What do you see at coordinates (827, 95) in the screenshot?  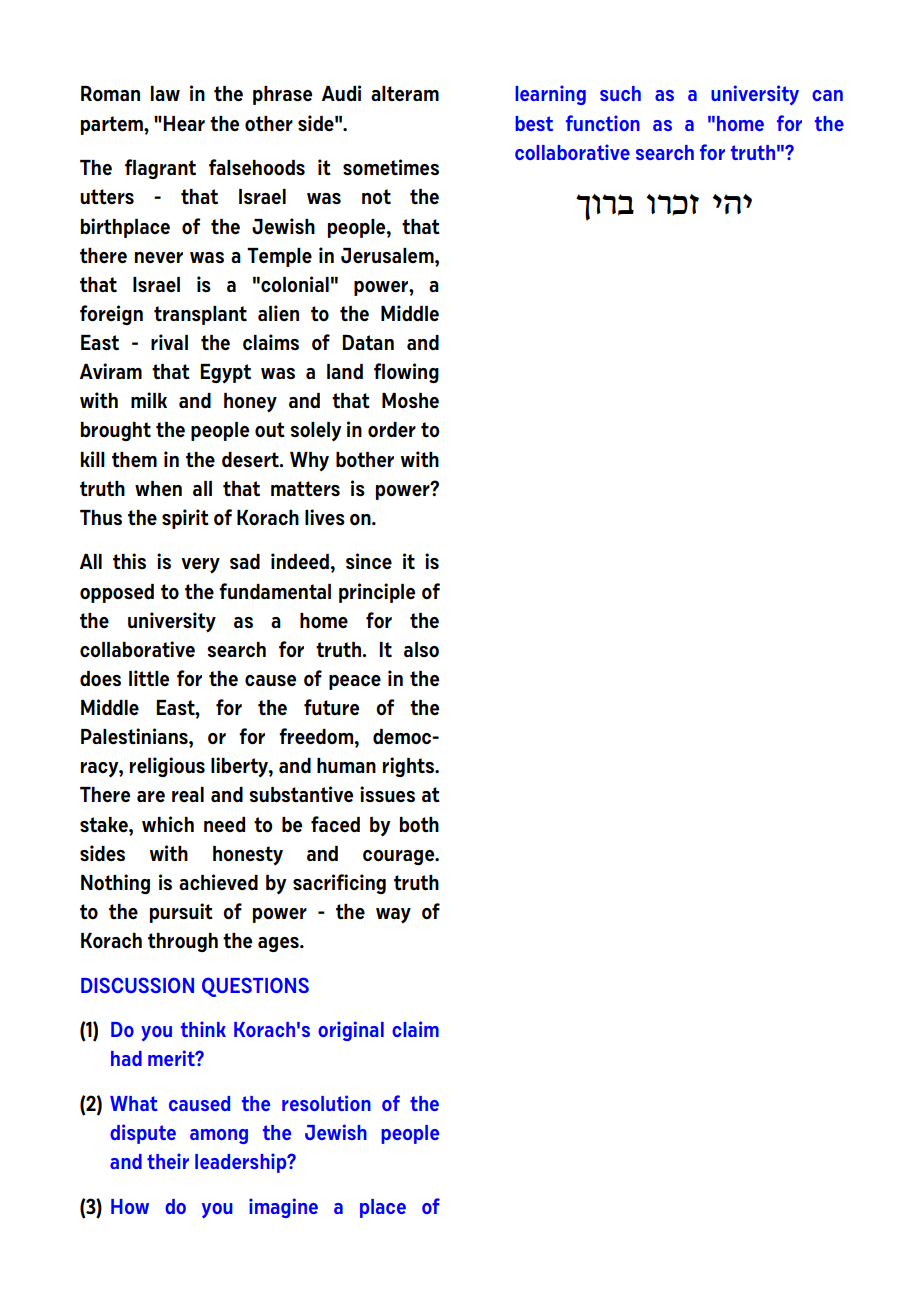 I see `can` at bounding box center [827, 95].
